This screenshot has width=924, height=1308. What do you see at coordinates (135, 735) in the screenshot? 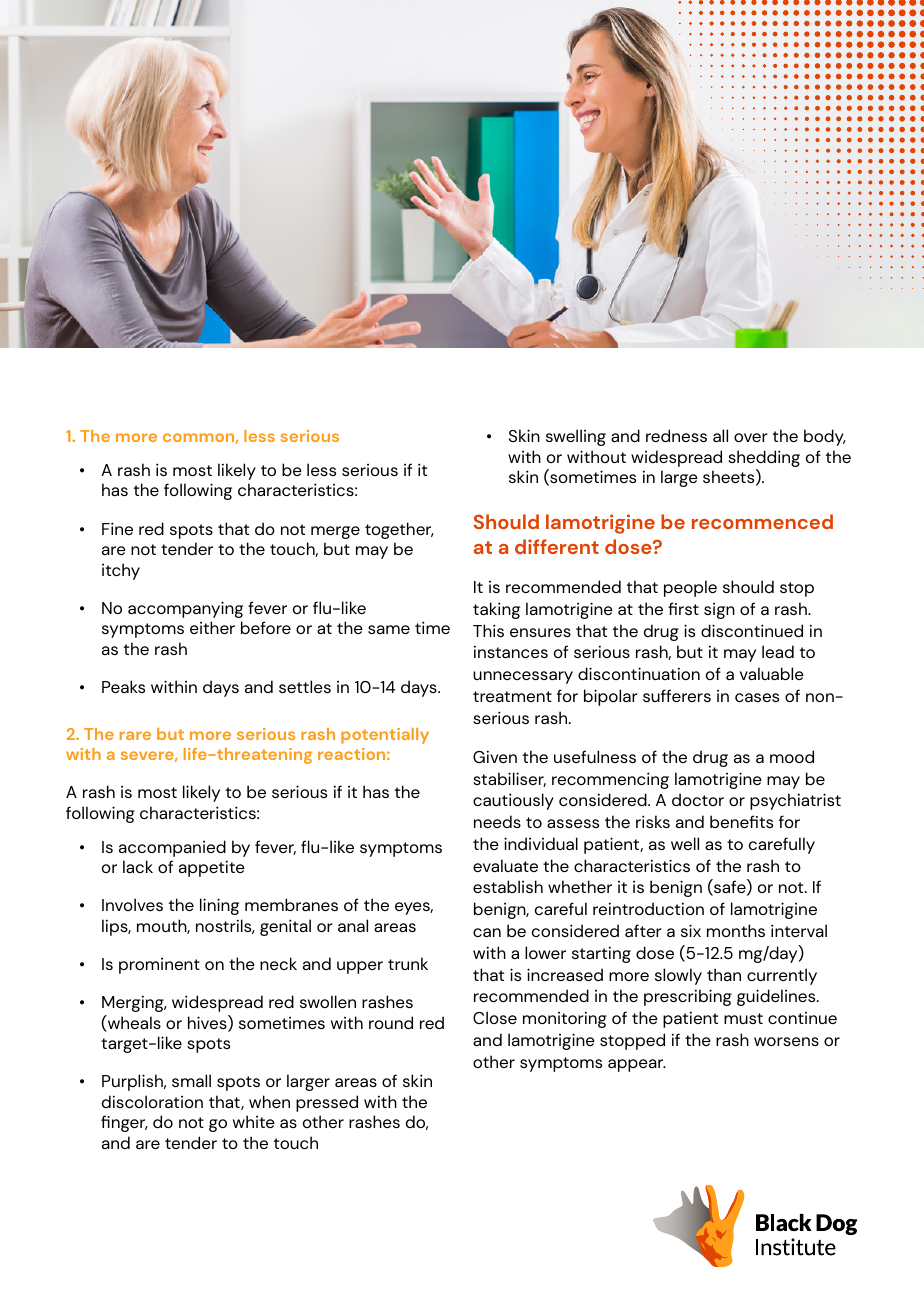
I see `rare` at bounding box center [135, 735].
